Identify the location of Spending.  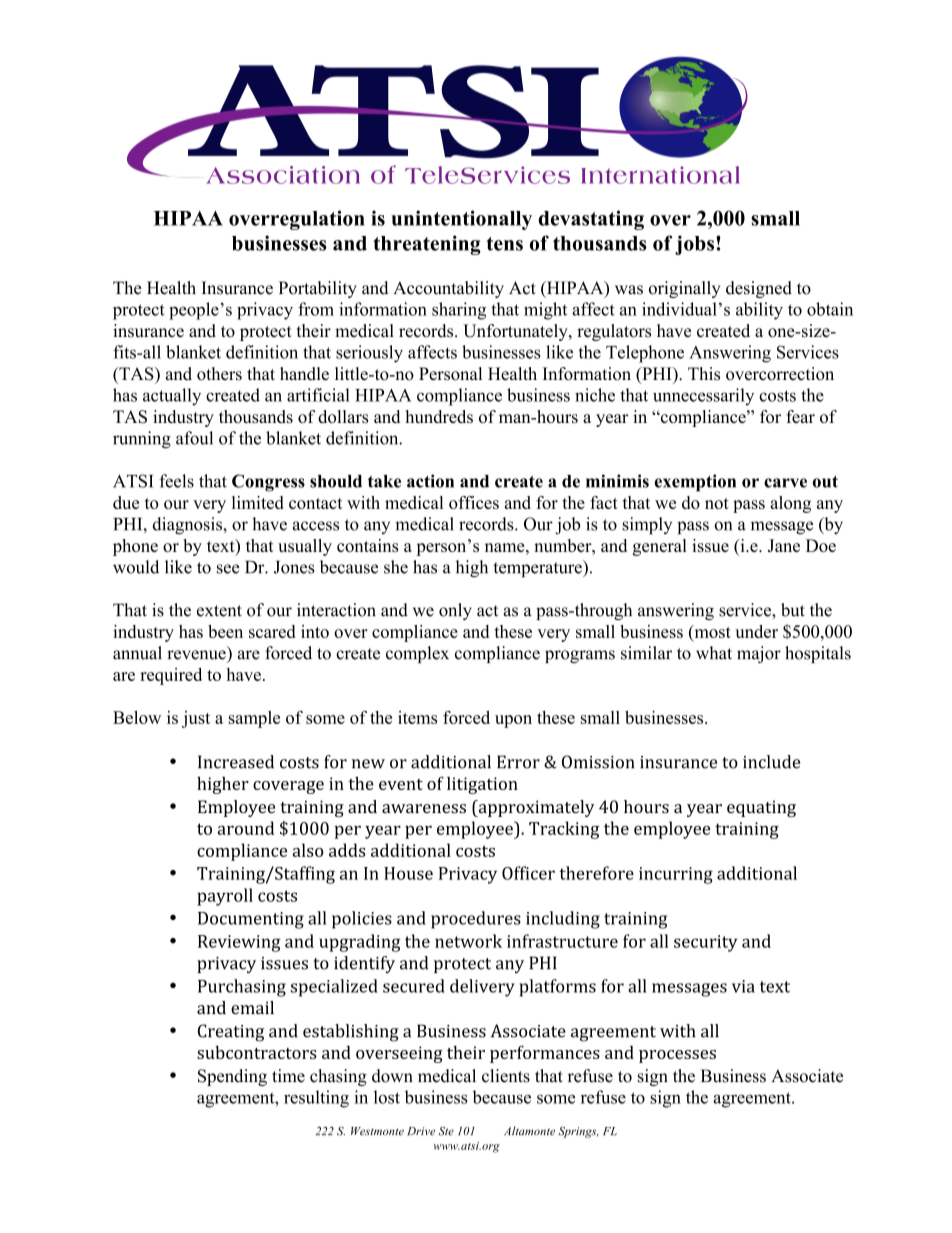
(232, 1077).
